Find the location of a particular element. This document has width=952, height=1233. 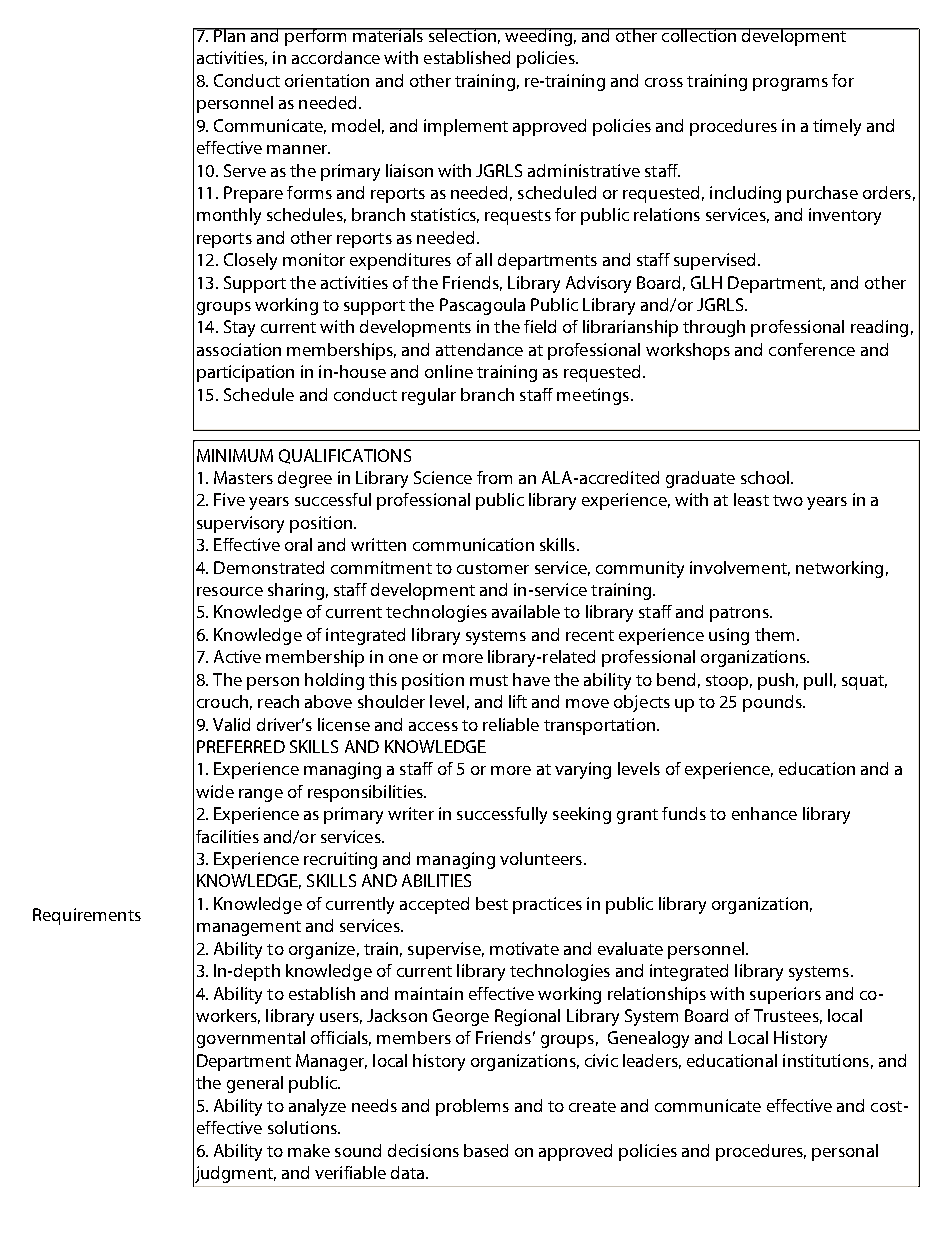

general is located at coordinates (255, 1084).
